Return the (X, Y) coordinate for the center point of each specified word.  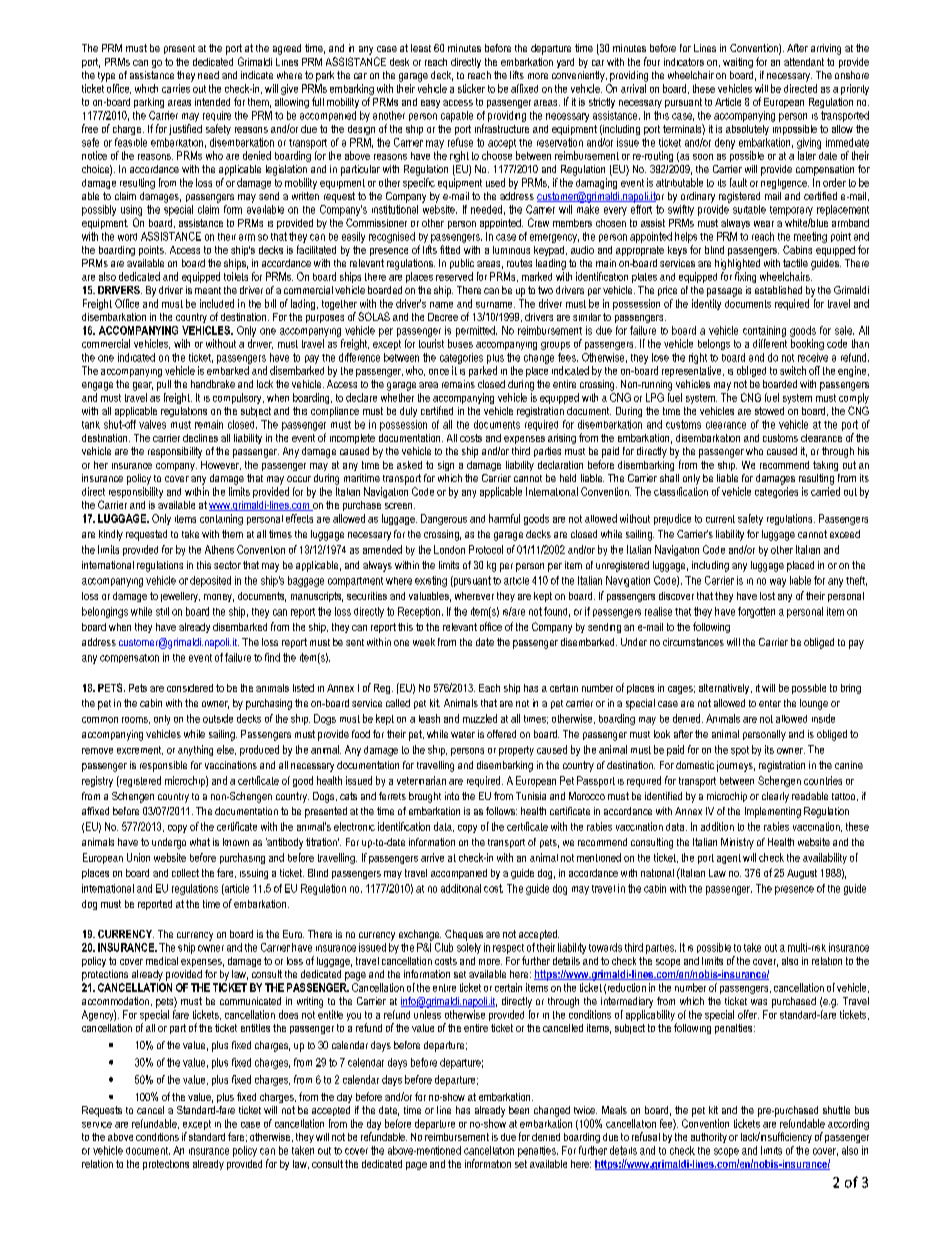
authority (709, 1138)
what (200, 842)
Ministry (737, 843)
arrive (432, 857)
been (519, 1110)
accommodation (115, 1001)
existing (431, 581)
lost (767, 596)
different (770, 343)
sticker (471, 88)
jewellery (180, 597)
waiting (738, 63)
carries (176, 88)
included (217, 303)
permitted (476, 331)
